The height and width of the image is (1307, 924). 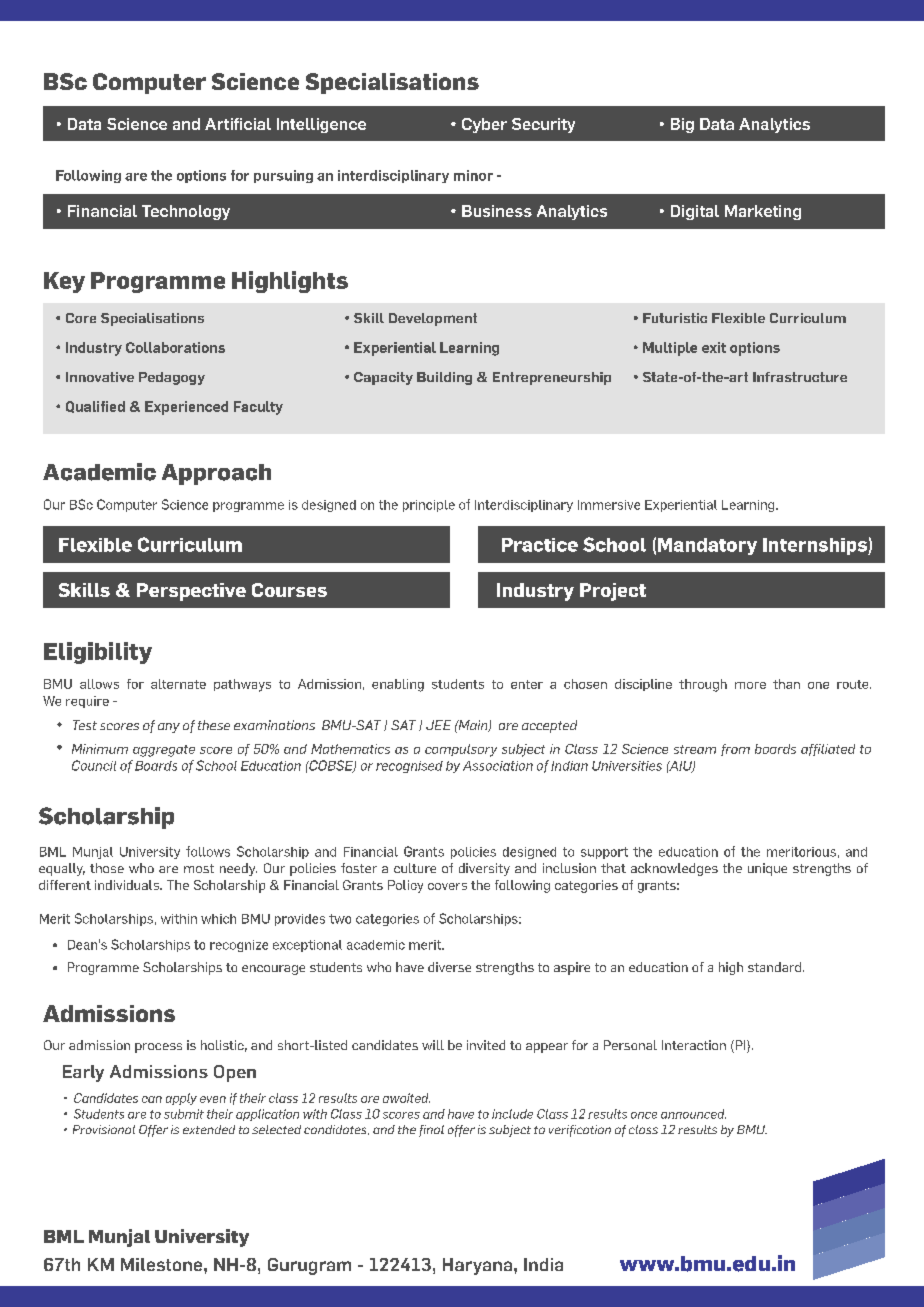 What do you see at coordinates (209, 1129) in the image?
I see `extended` at bounding box center [209, 1129].
